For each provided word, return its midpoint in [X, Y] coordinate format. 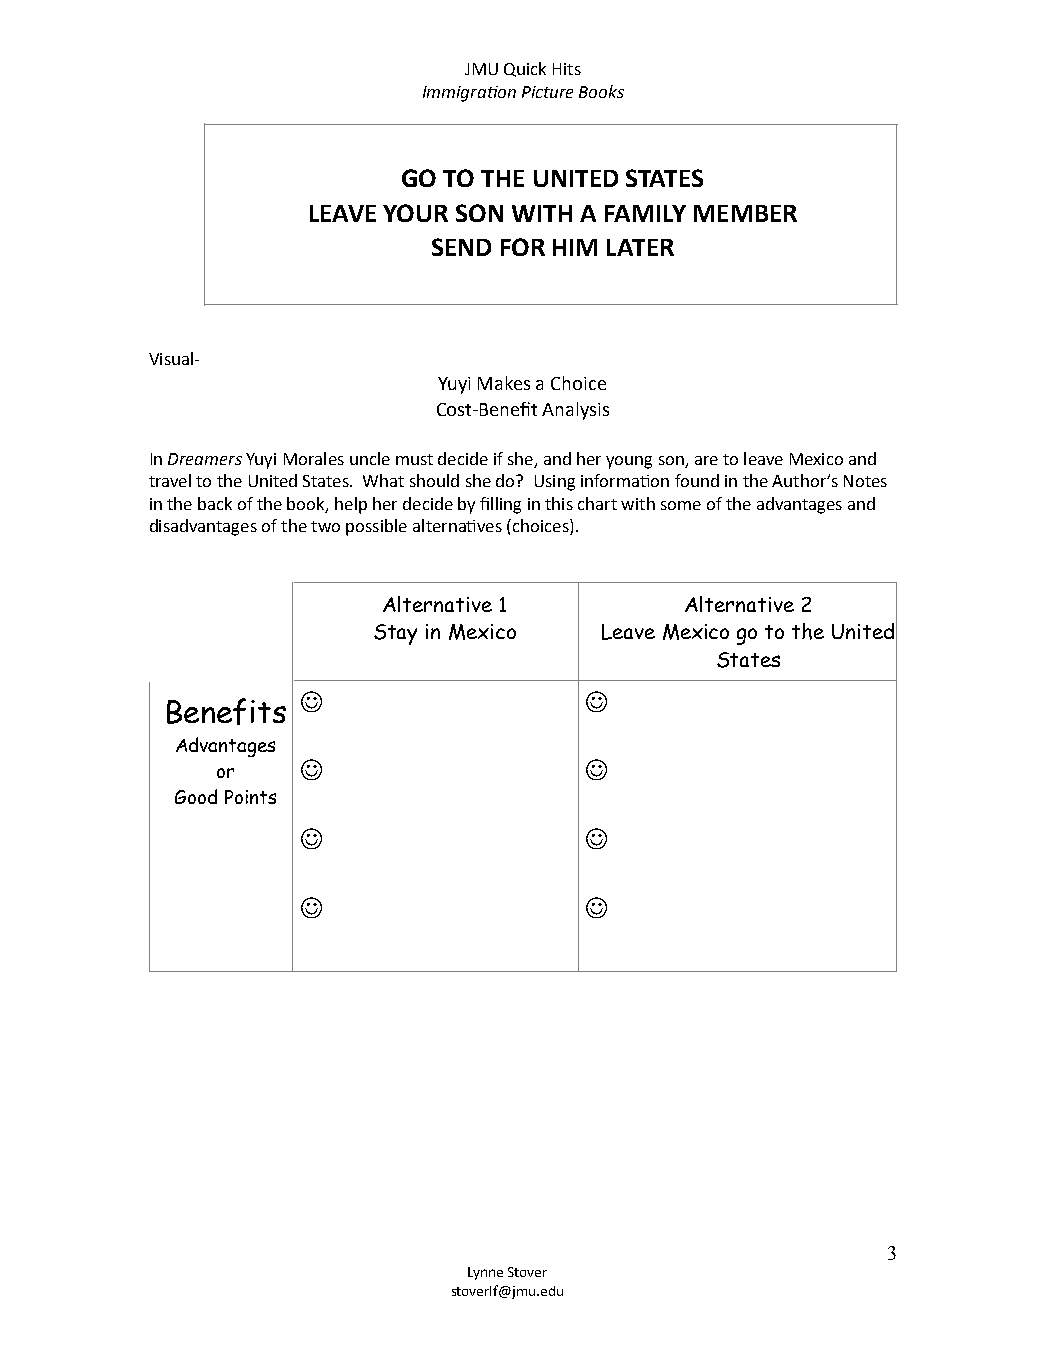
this [559, 503]
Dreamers [205, 459]
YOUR [415, 213]
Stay [395, 634]
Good [196, 796]
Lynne [485, 1273]
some [681, 505]
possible [376, 527]
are [706, 460]
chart [597, 503]
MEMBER [745, 213]
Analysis [575, 411]
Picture [547, 92]
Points [250, 797]
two [325, 526]
